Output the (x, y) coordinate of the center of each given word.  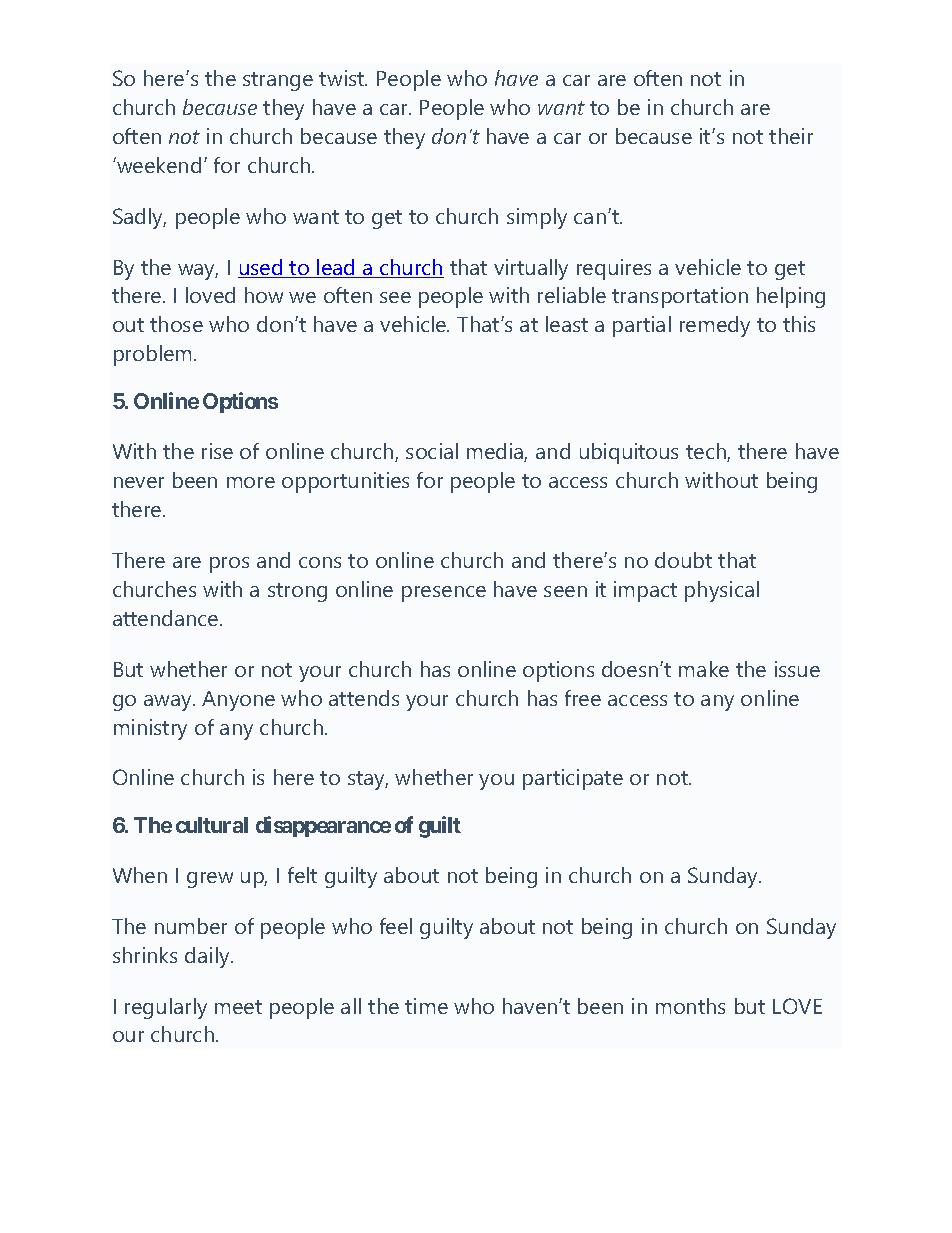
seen (565, 591)
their (791, 136)
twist (343, 78)
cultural (212, 825)
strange (278, 81)
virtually (531, 269)
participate (573, 779)
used (261, 268)
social (432, 451)
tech (707, 452)
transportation (680, 297)
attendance (167, 618)
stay (368, 780)
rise (217, 451)
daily (208, 957)
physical (722, 591)
